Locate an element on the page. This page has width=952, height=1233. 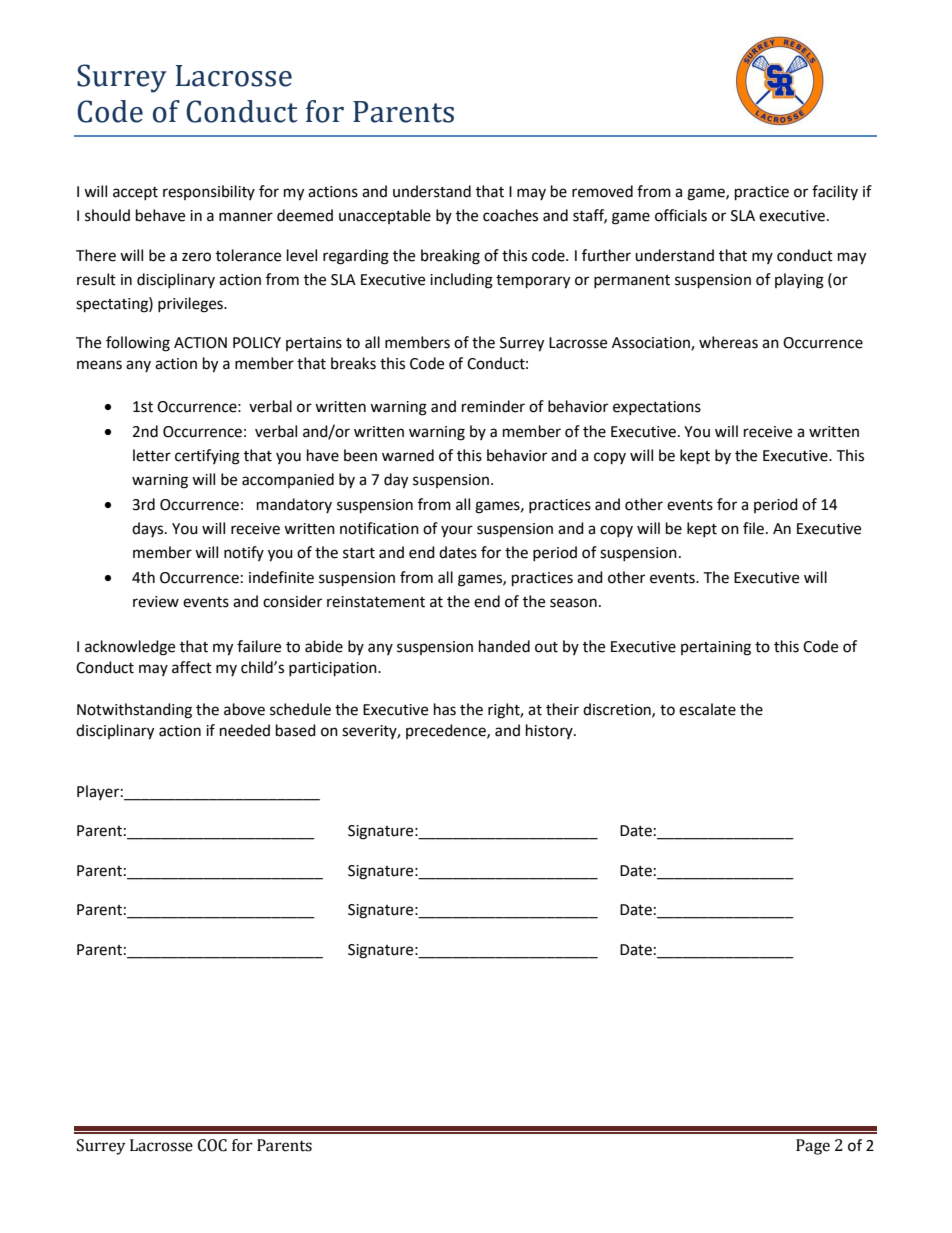
handed is located at coordinates (504, 646).
